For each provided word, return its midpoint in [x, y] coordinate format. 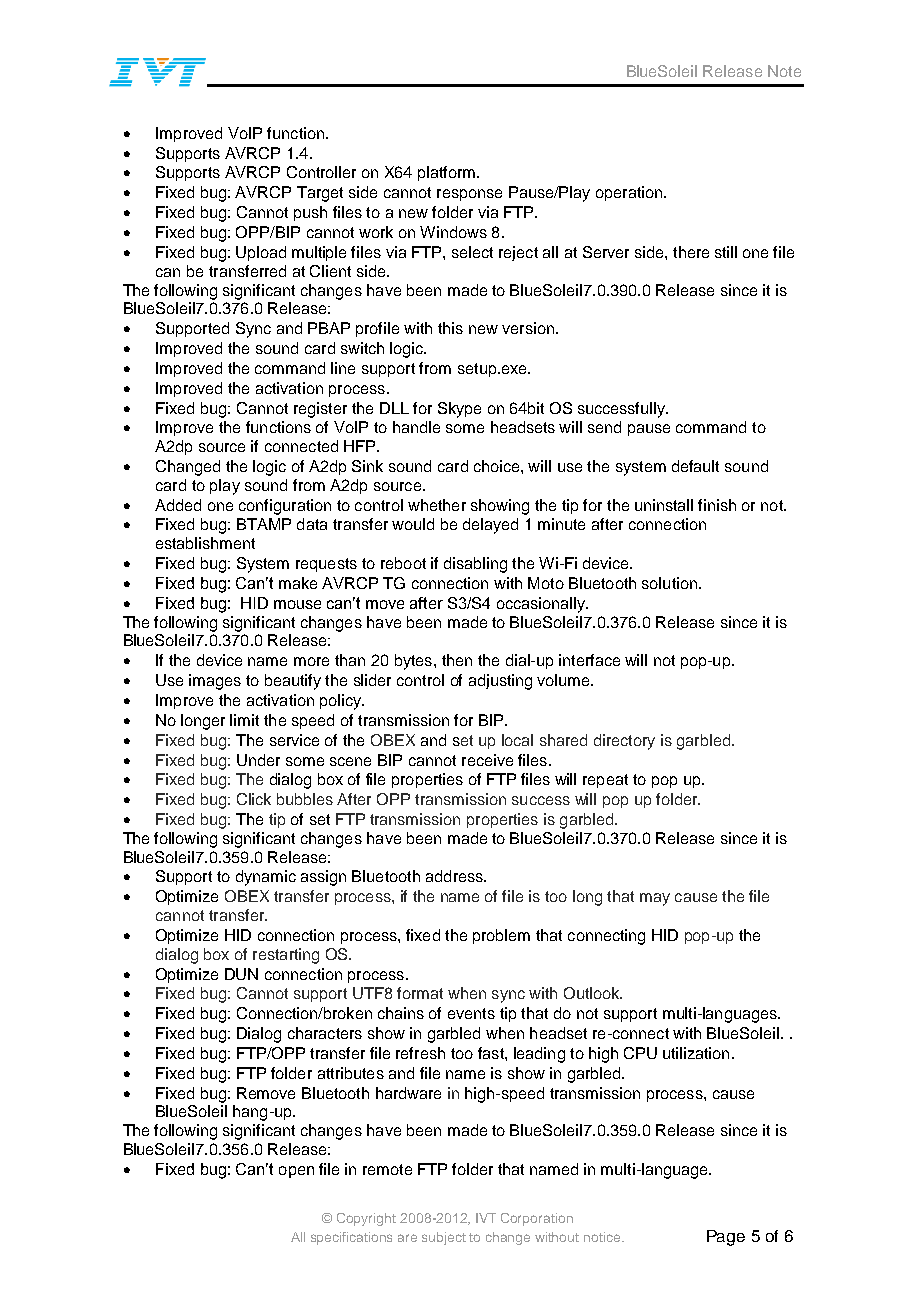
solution [669, 583]
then [457, 660]
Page [726, 1238]
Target [320, 194]
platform [446, 173]
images [215, 682]
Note [784, 71]
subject [444, 1238]
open [296, 1172]
